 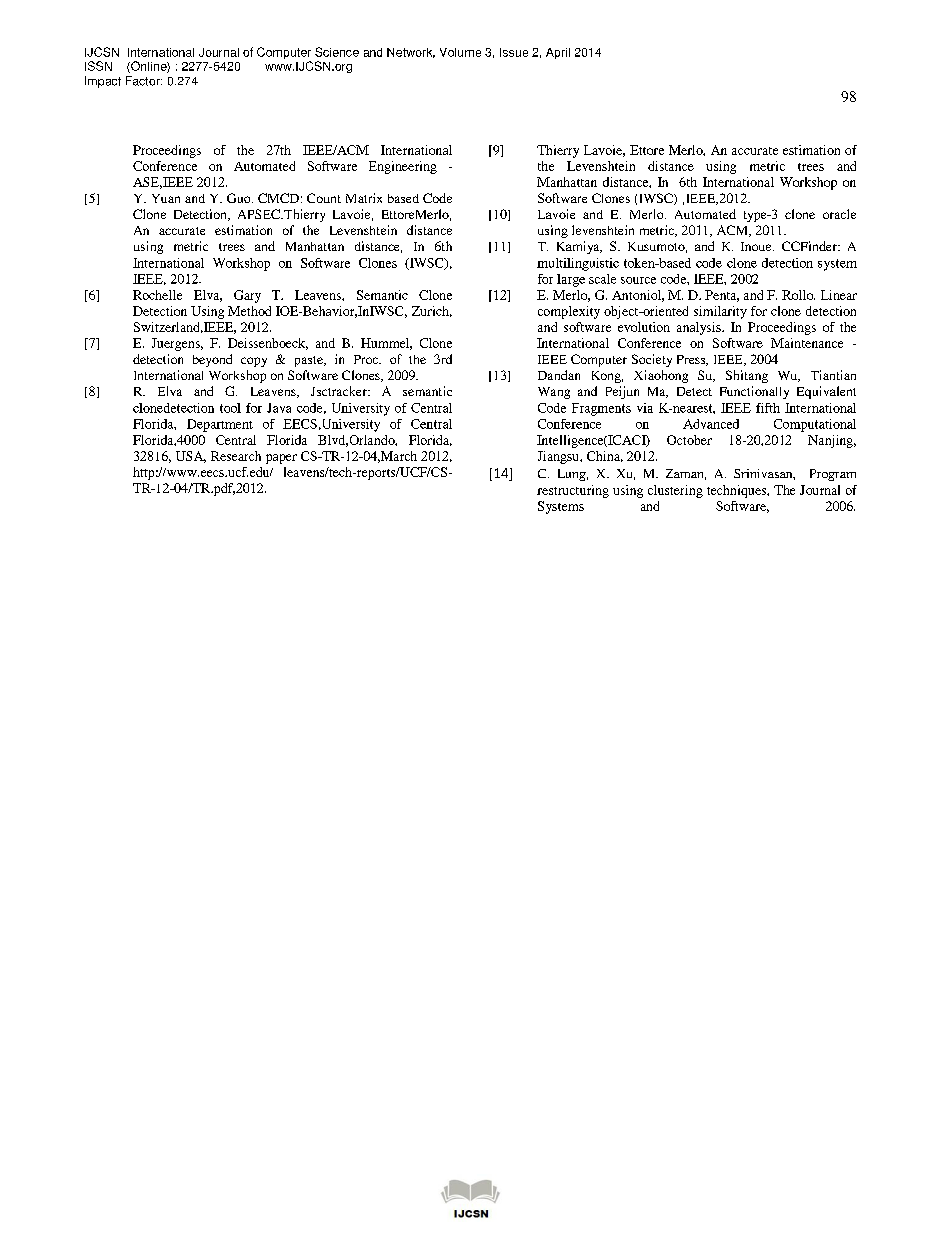 I want to click on Yuan, so click(x=166, y=198).
